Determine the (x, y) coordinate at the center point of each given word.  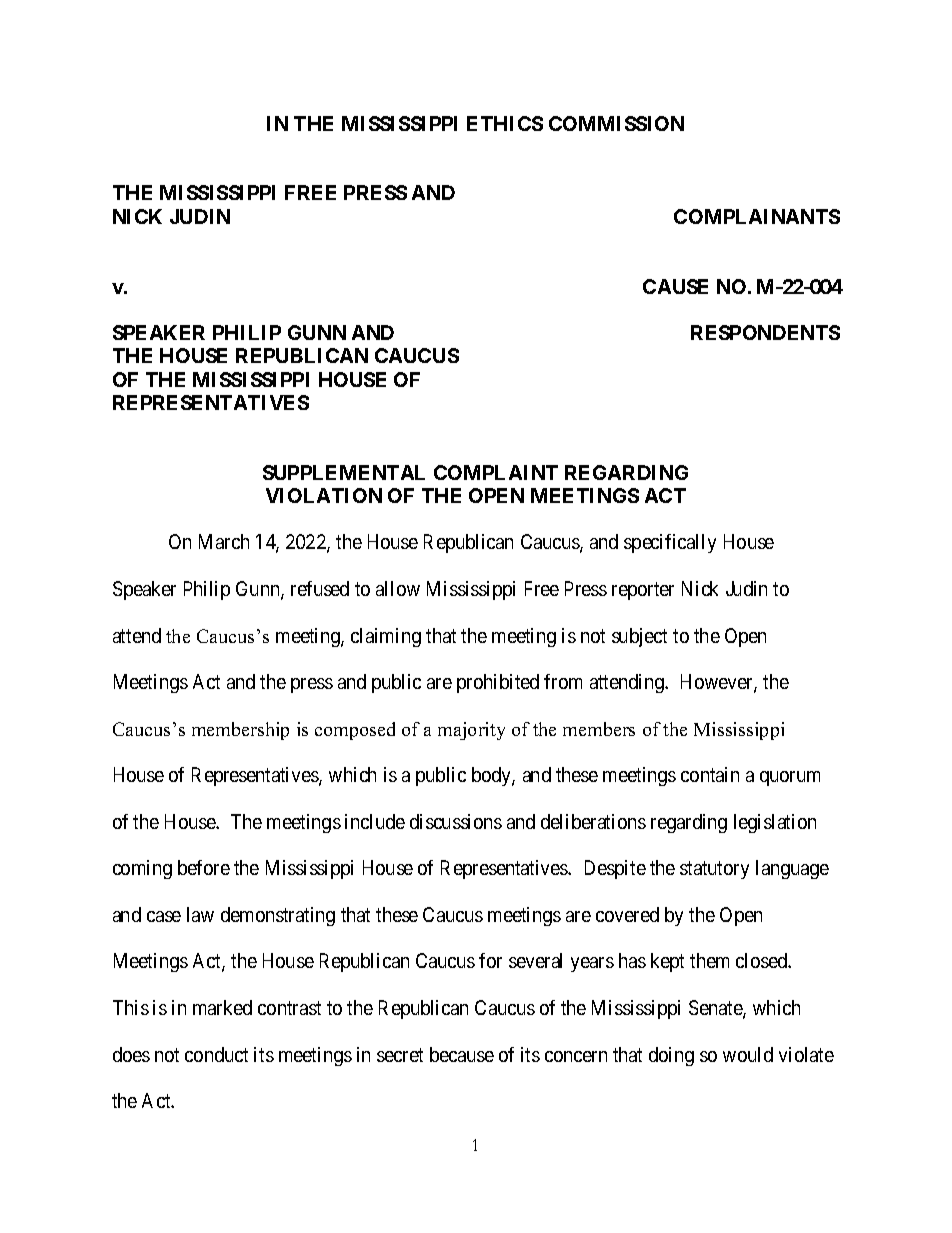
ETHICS (505, 123)
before (204, 867)
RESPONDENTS (765, 332)
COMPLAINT (496, 472)
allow (398, 588)
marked (222, 1007)
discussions (456, 821)
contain (710, 774)
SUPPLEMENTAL (344, 472)
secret (400, 1055)
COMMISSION (616, 123)
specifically (670, 543)
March (224, 541)
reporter (643, 591)
